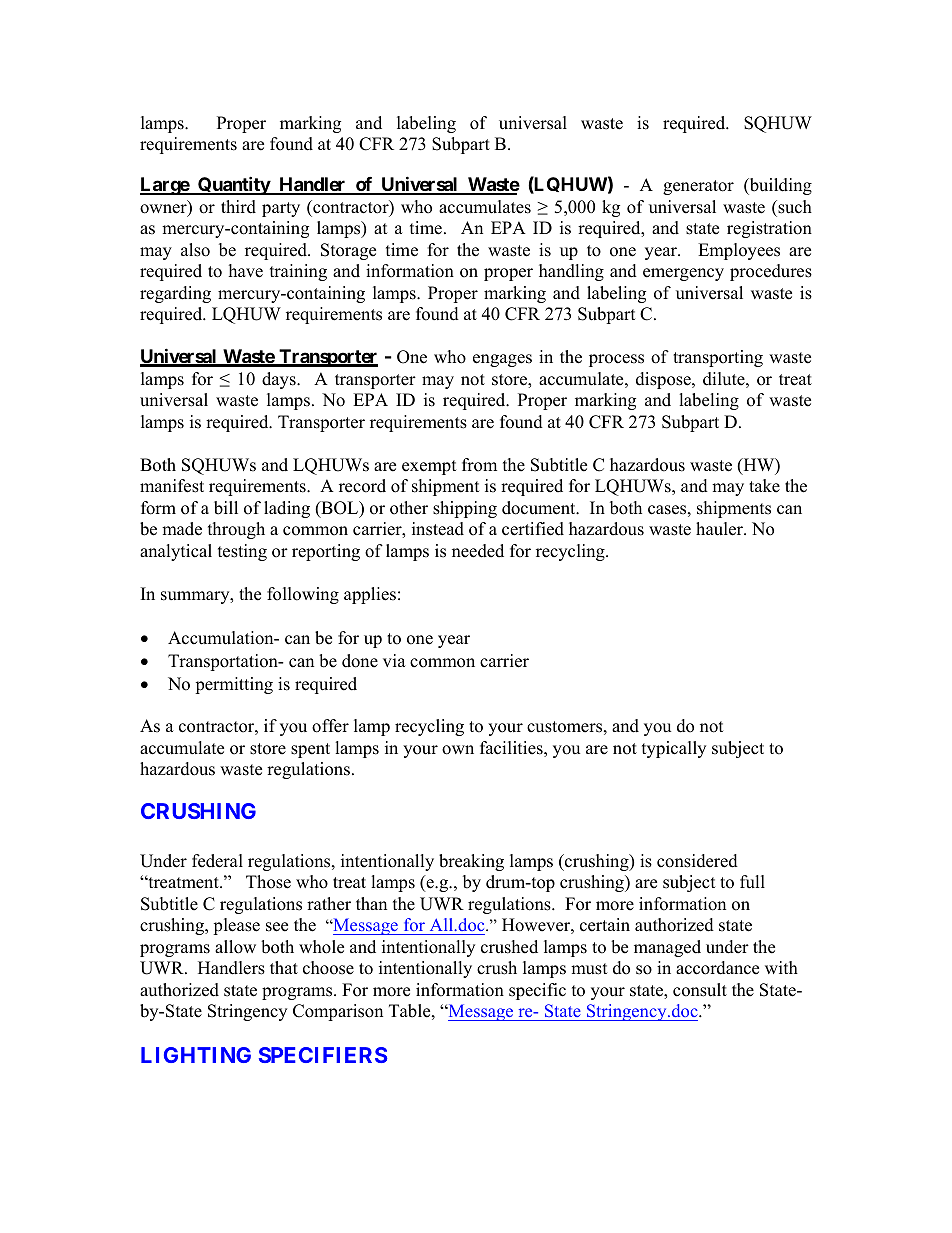  I want to click on following, so click(303, 595).
